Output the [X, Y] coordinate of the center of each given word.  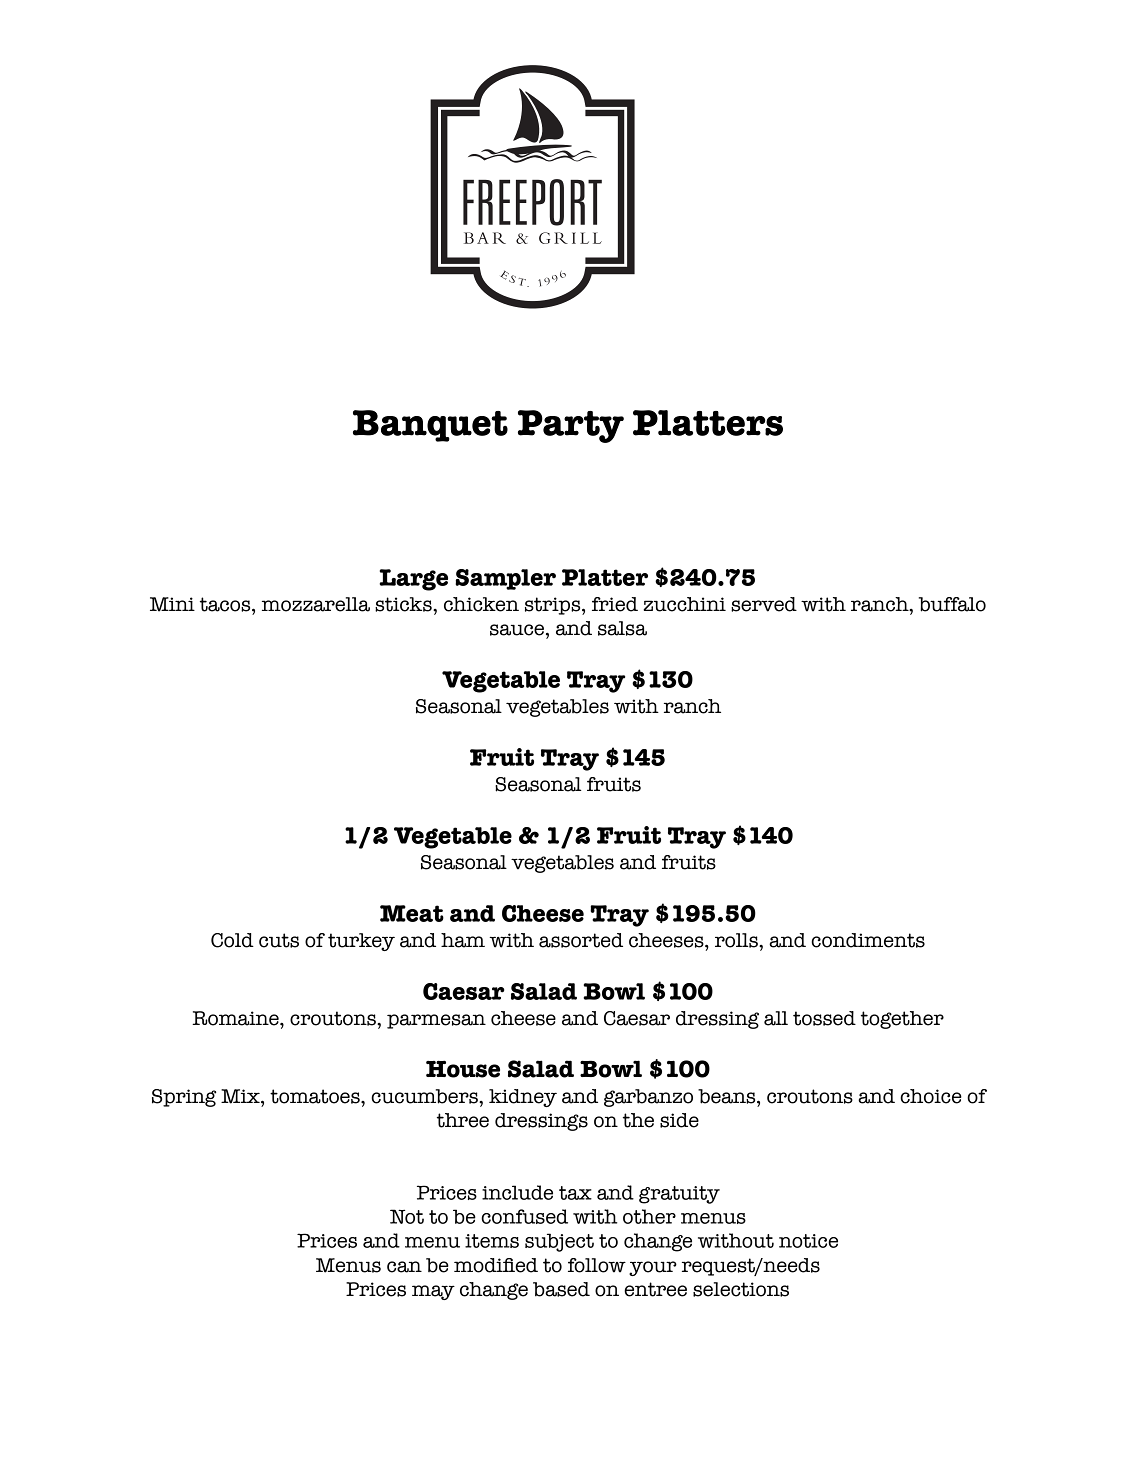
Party [571, 426]
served [764, 604]
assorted [581, 940]
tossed [824, 1018]
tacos [226, 604]
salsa [622, 628]
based [561, 1289]
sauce [517, 630]
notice [808, 1241]
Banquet [430, 426]
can [404, 1267]
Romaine [236, 1018]
